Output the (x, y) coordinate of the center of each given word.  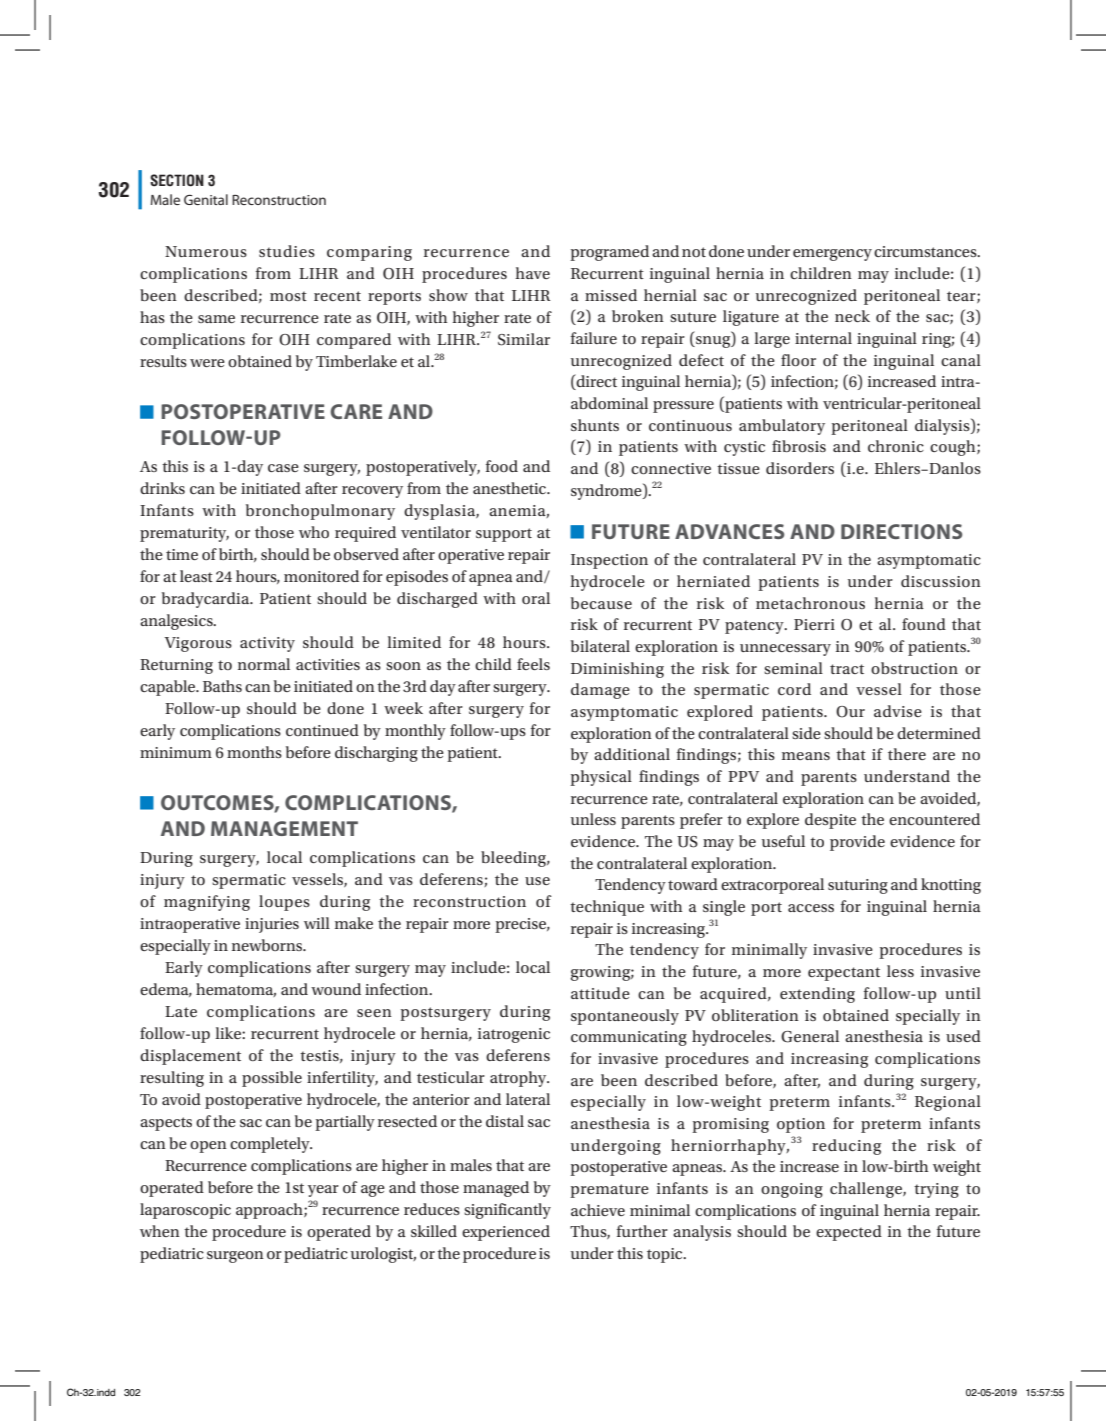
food (502, 466)
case (283, 468)
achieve (598, 1210)
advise (898, 711)
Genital (206, 199)
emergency (832, 255)
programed (609, 253)
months (254, 752)
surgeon (235, 1257)
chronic (896, 446)
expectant (844, 974)
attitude (600, 993)
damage (600, 691)
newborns (268, 945)
